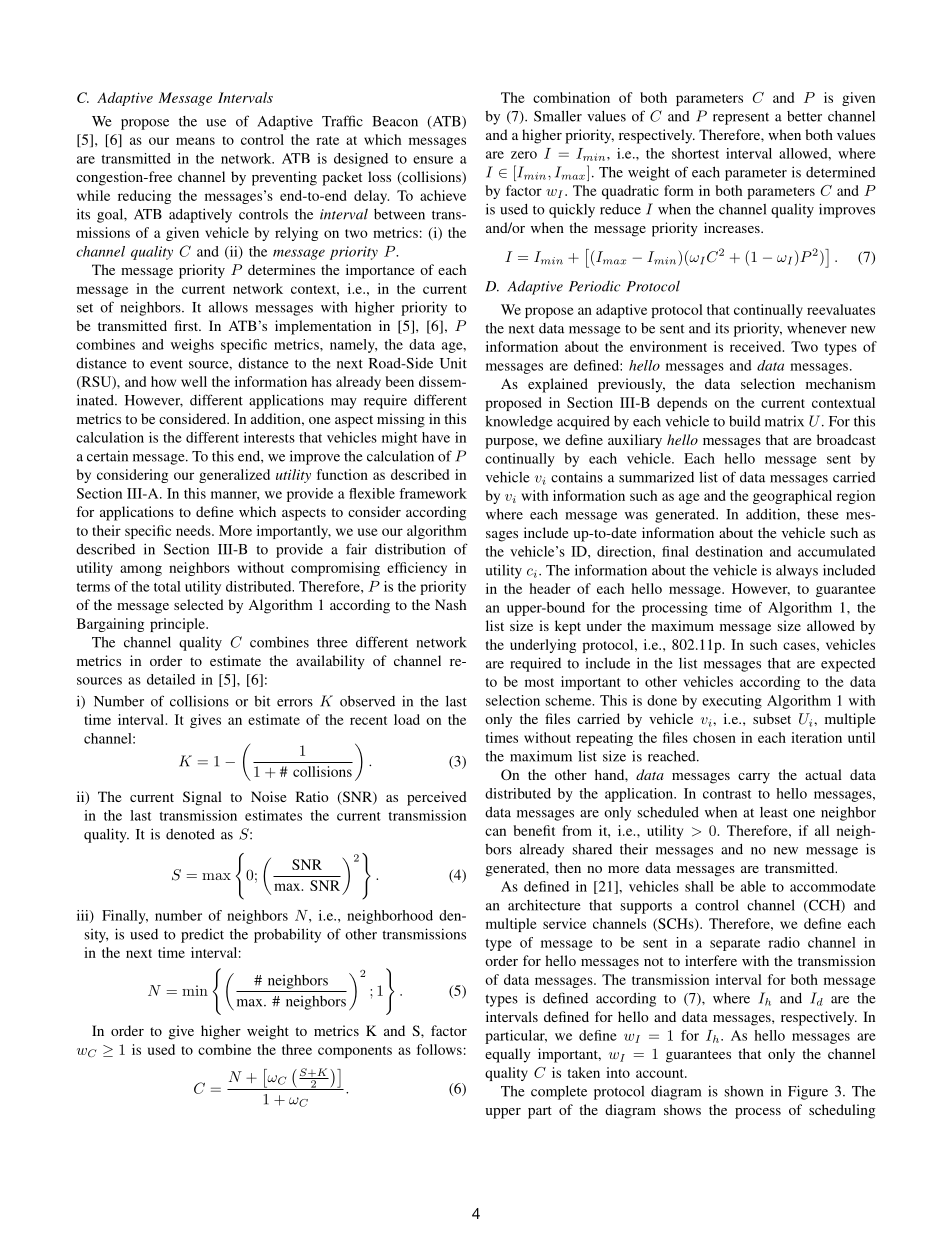 The height and width of the document is (1233, 952). What do you see at coordinates (451, 604) in the document?
I see `Nash` at bounding box center [451, 604].
